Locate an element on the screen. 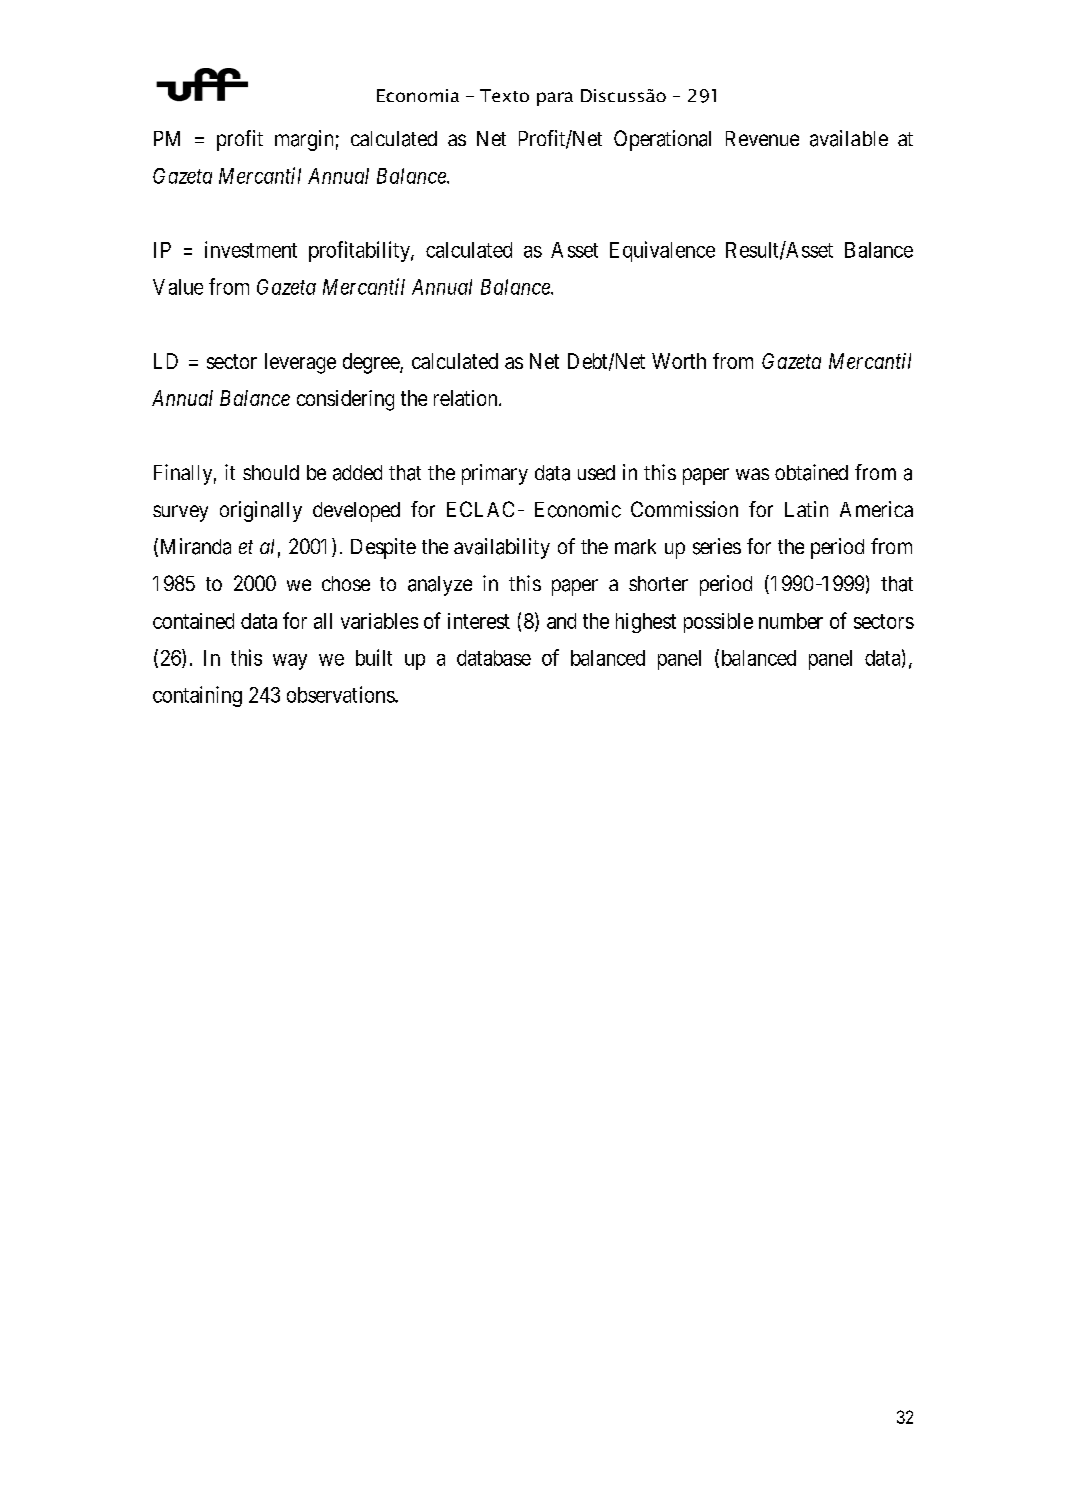  Latin is located at coordinates (806, 509).
